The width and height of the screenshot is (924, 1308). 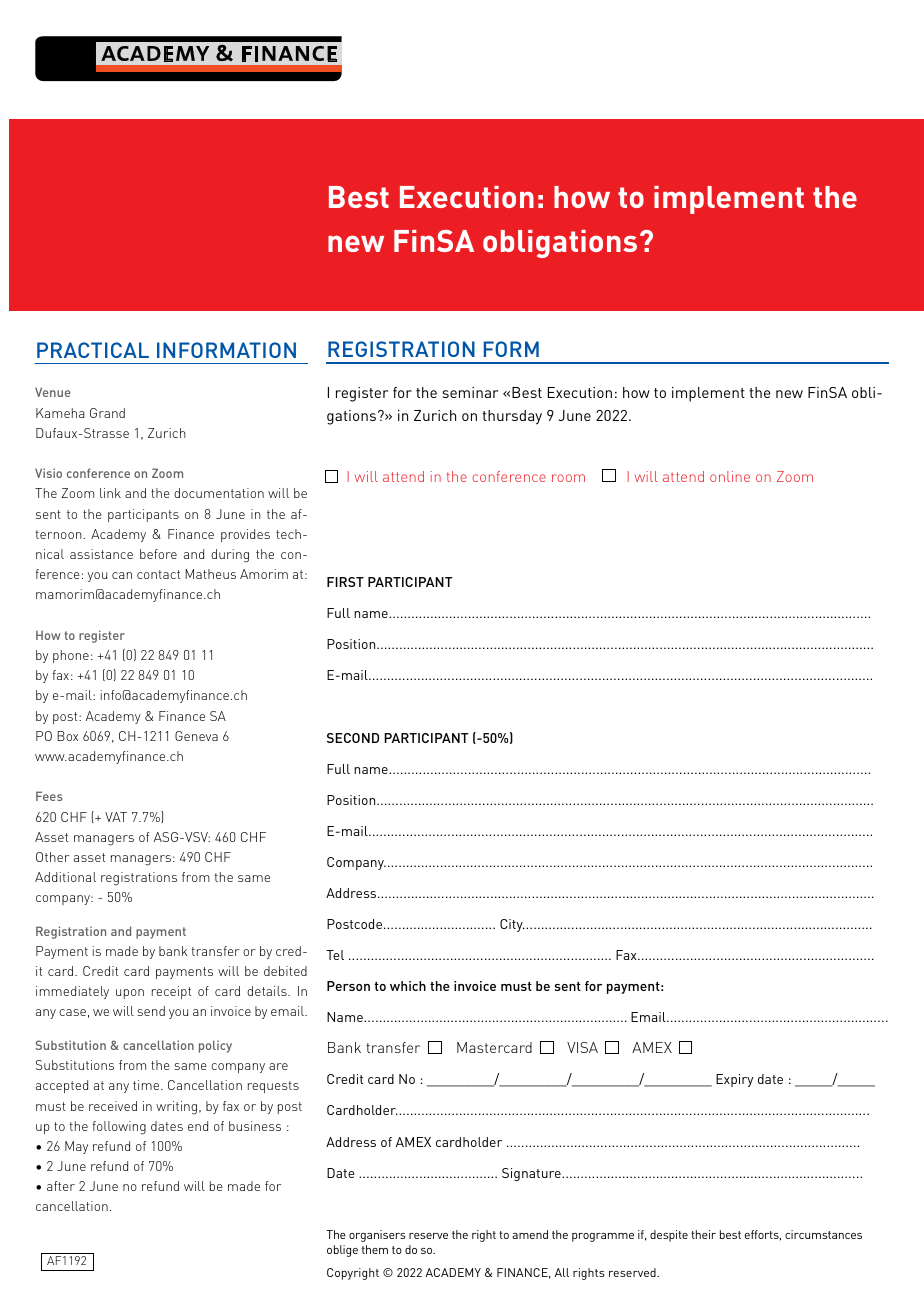 I want to click on Expiry, so click(x=734, y=1080).
